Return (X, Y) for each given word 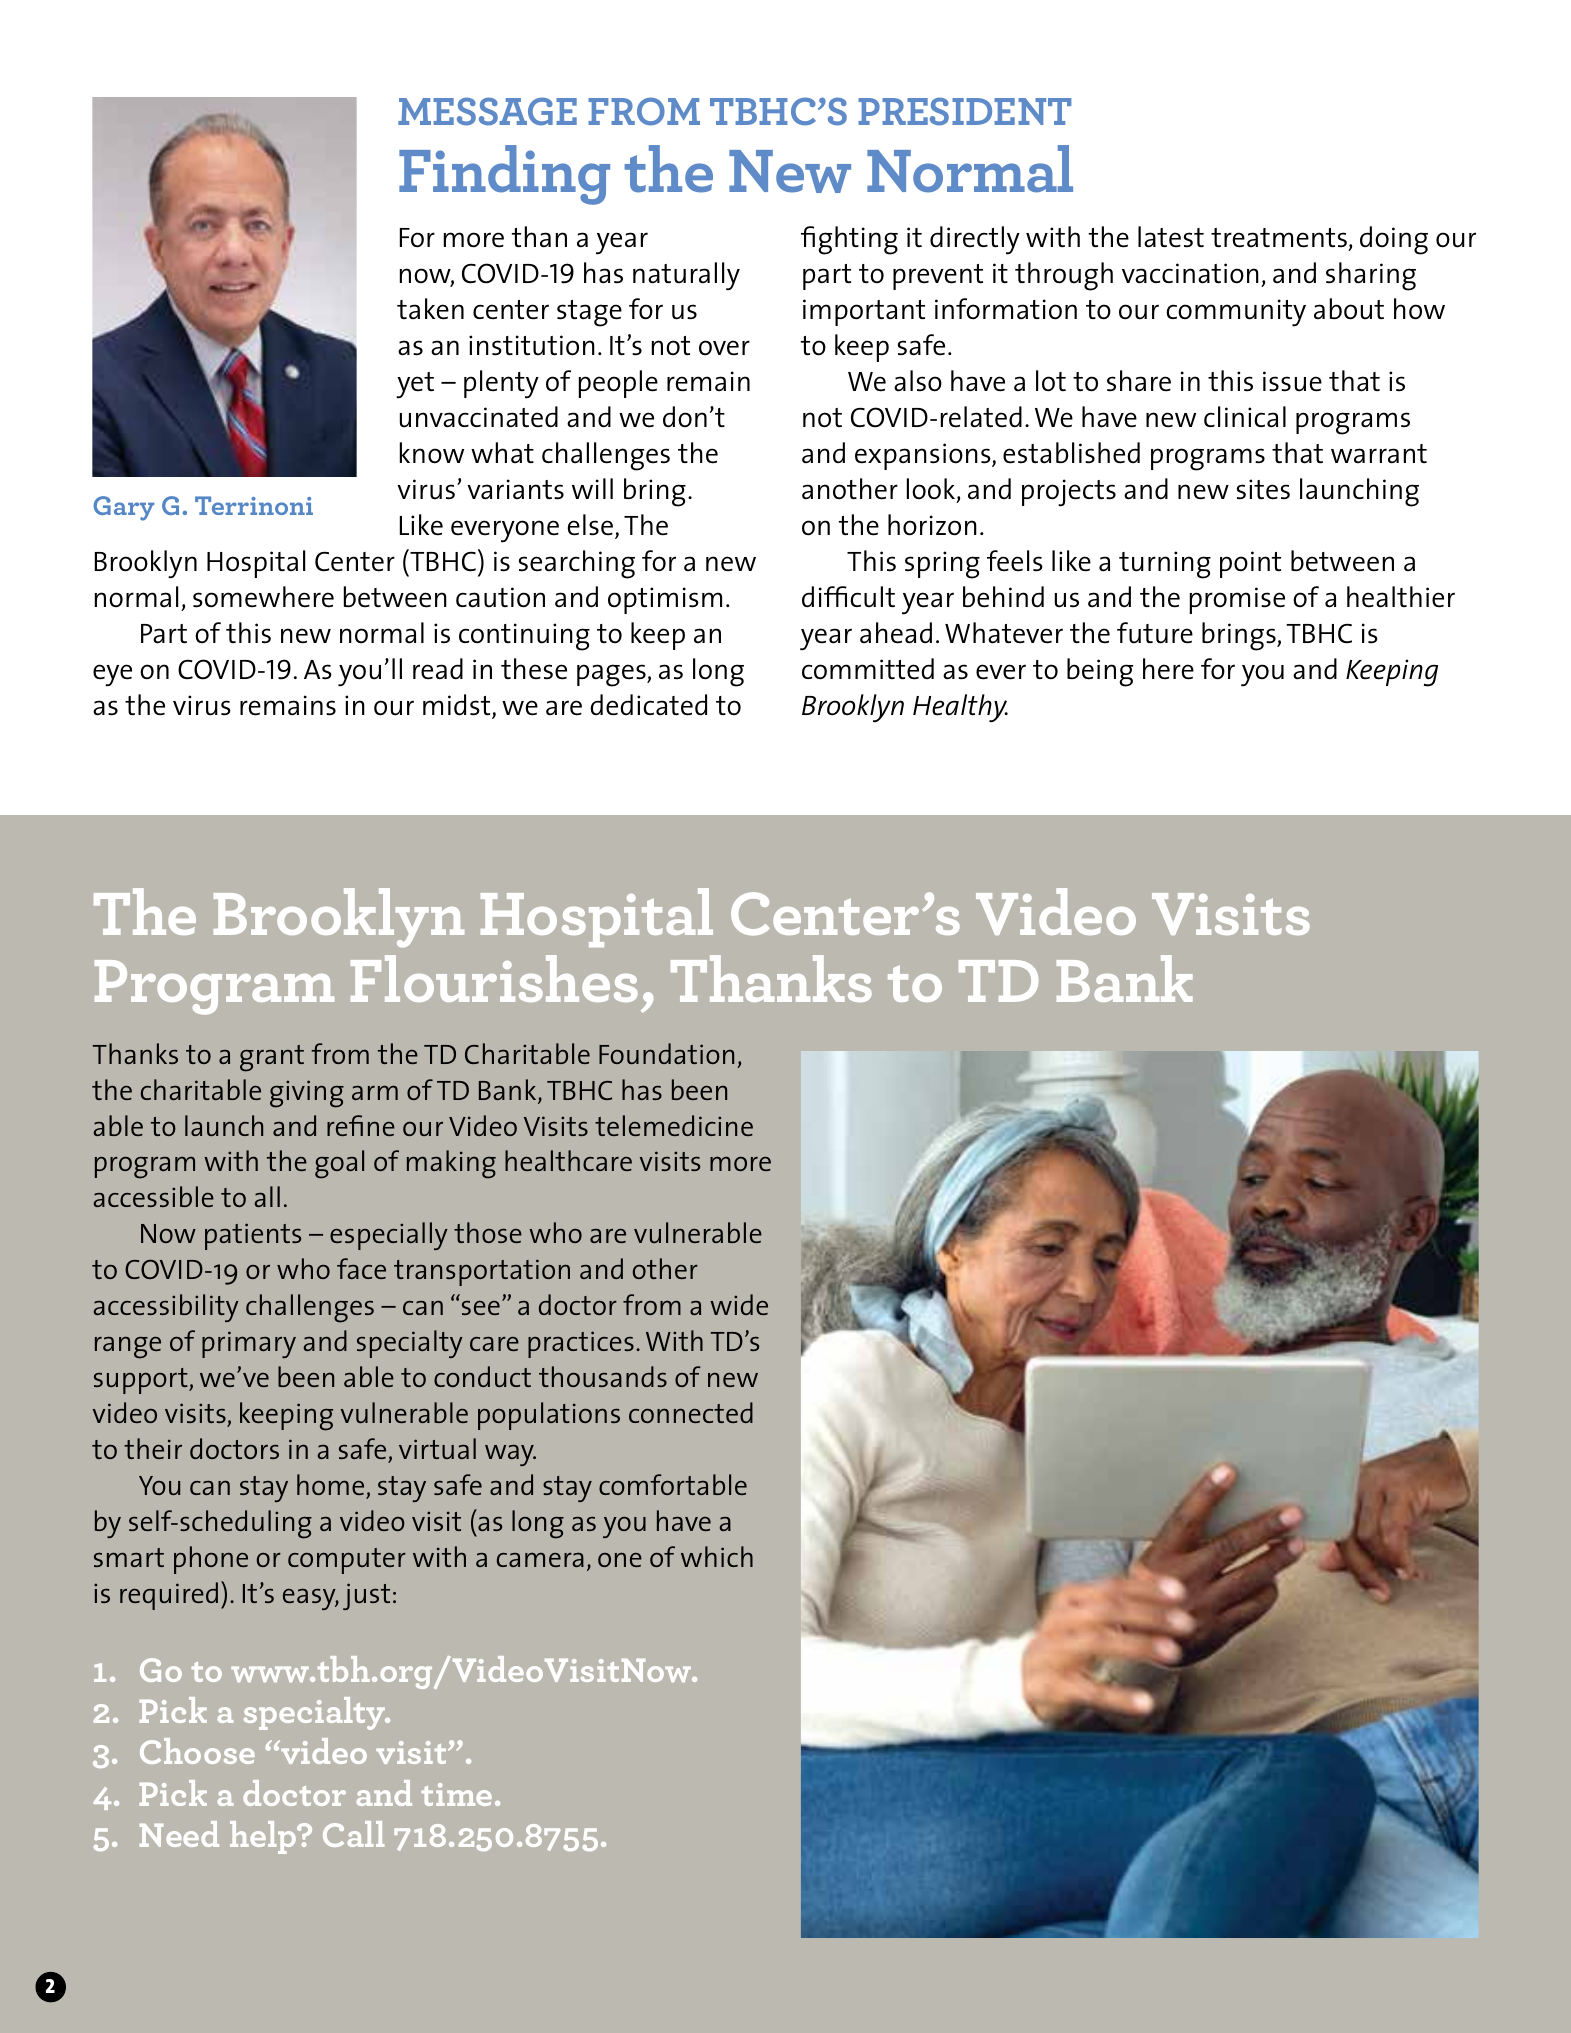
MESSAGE (487, 111)
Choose (197, 1751)
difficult (848, 597)
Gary (123, 508)
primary (249, 1344)
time (457, 1794)
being (1100, 672)
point (1250, 564)
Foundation (666, 1053)
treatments (1280, 239)
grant (272, 1058)
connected (691, 1412)
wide (739, 1304)
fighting (849, 240)
